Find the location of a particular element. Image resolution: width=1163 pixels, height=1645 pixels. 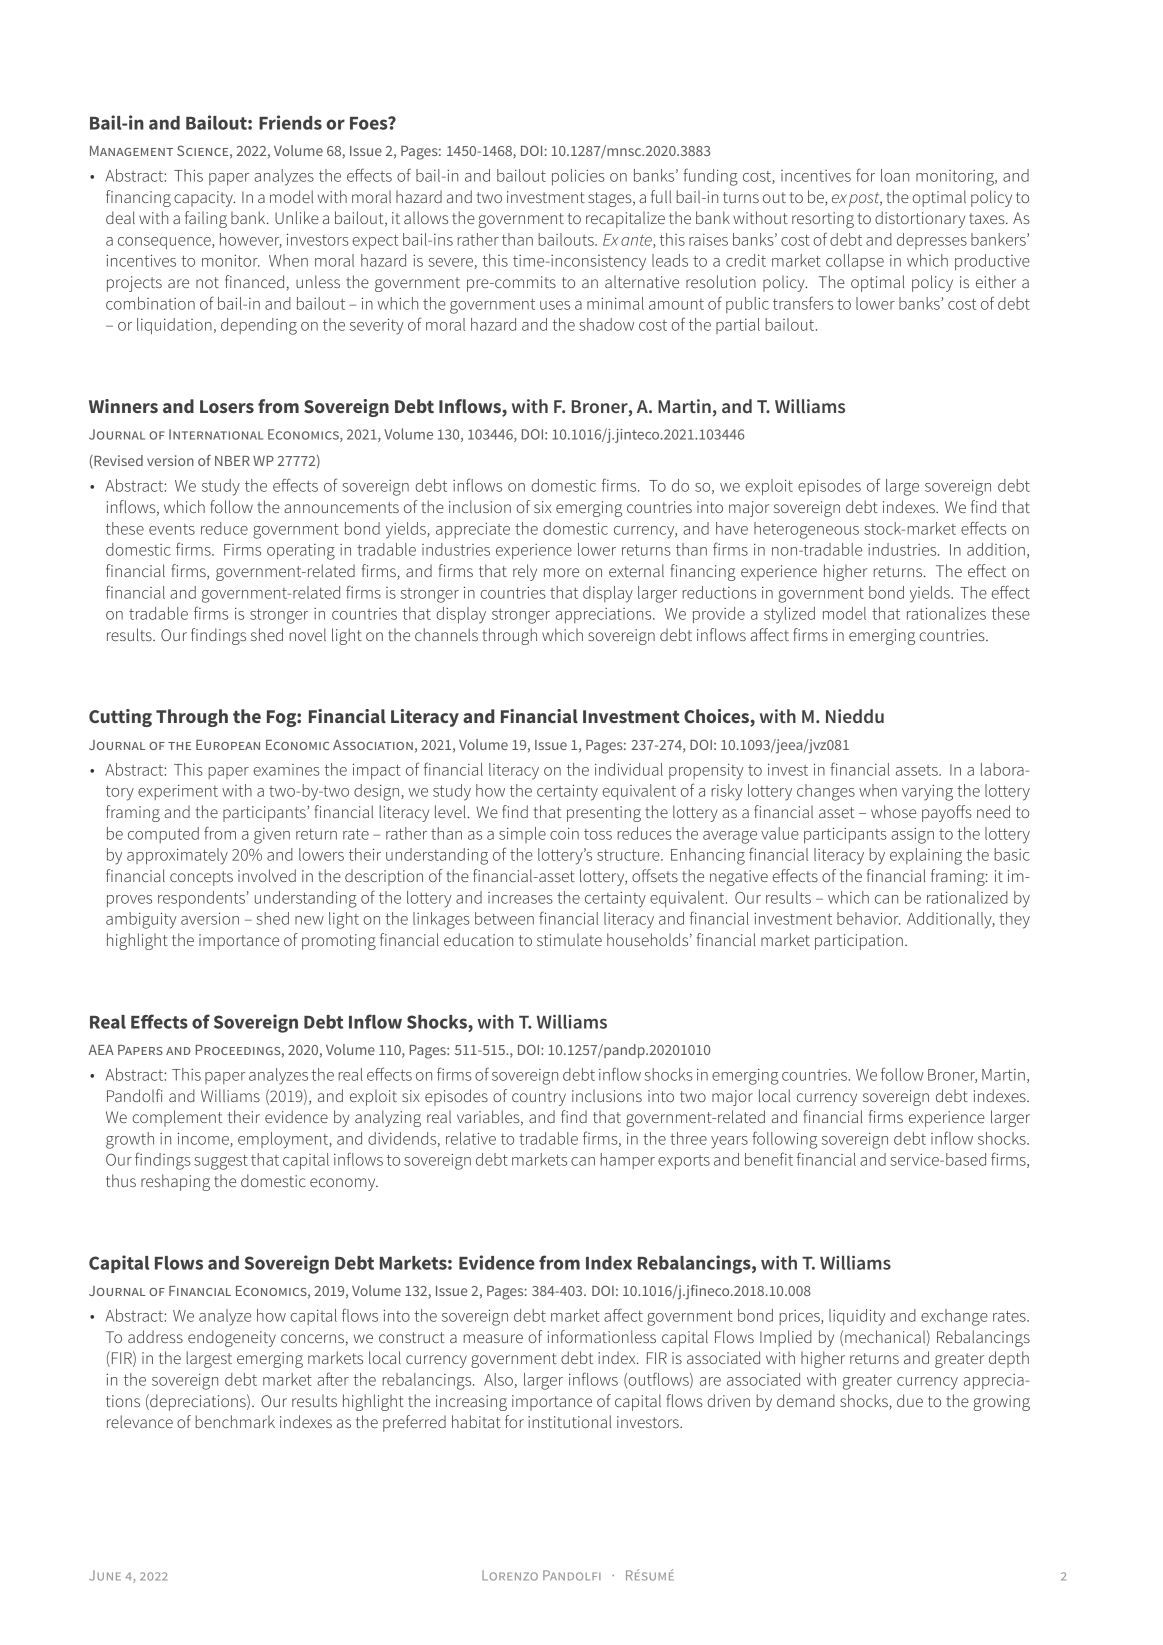

JUNE is located at coordinates (105, 1575).
